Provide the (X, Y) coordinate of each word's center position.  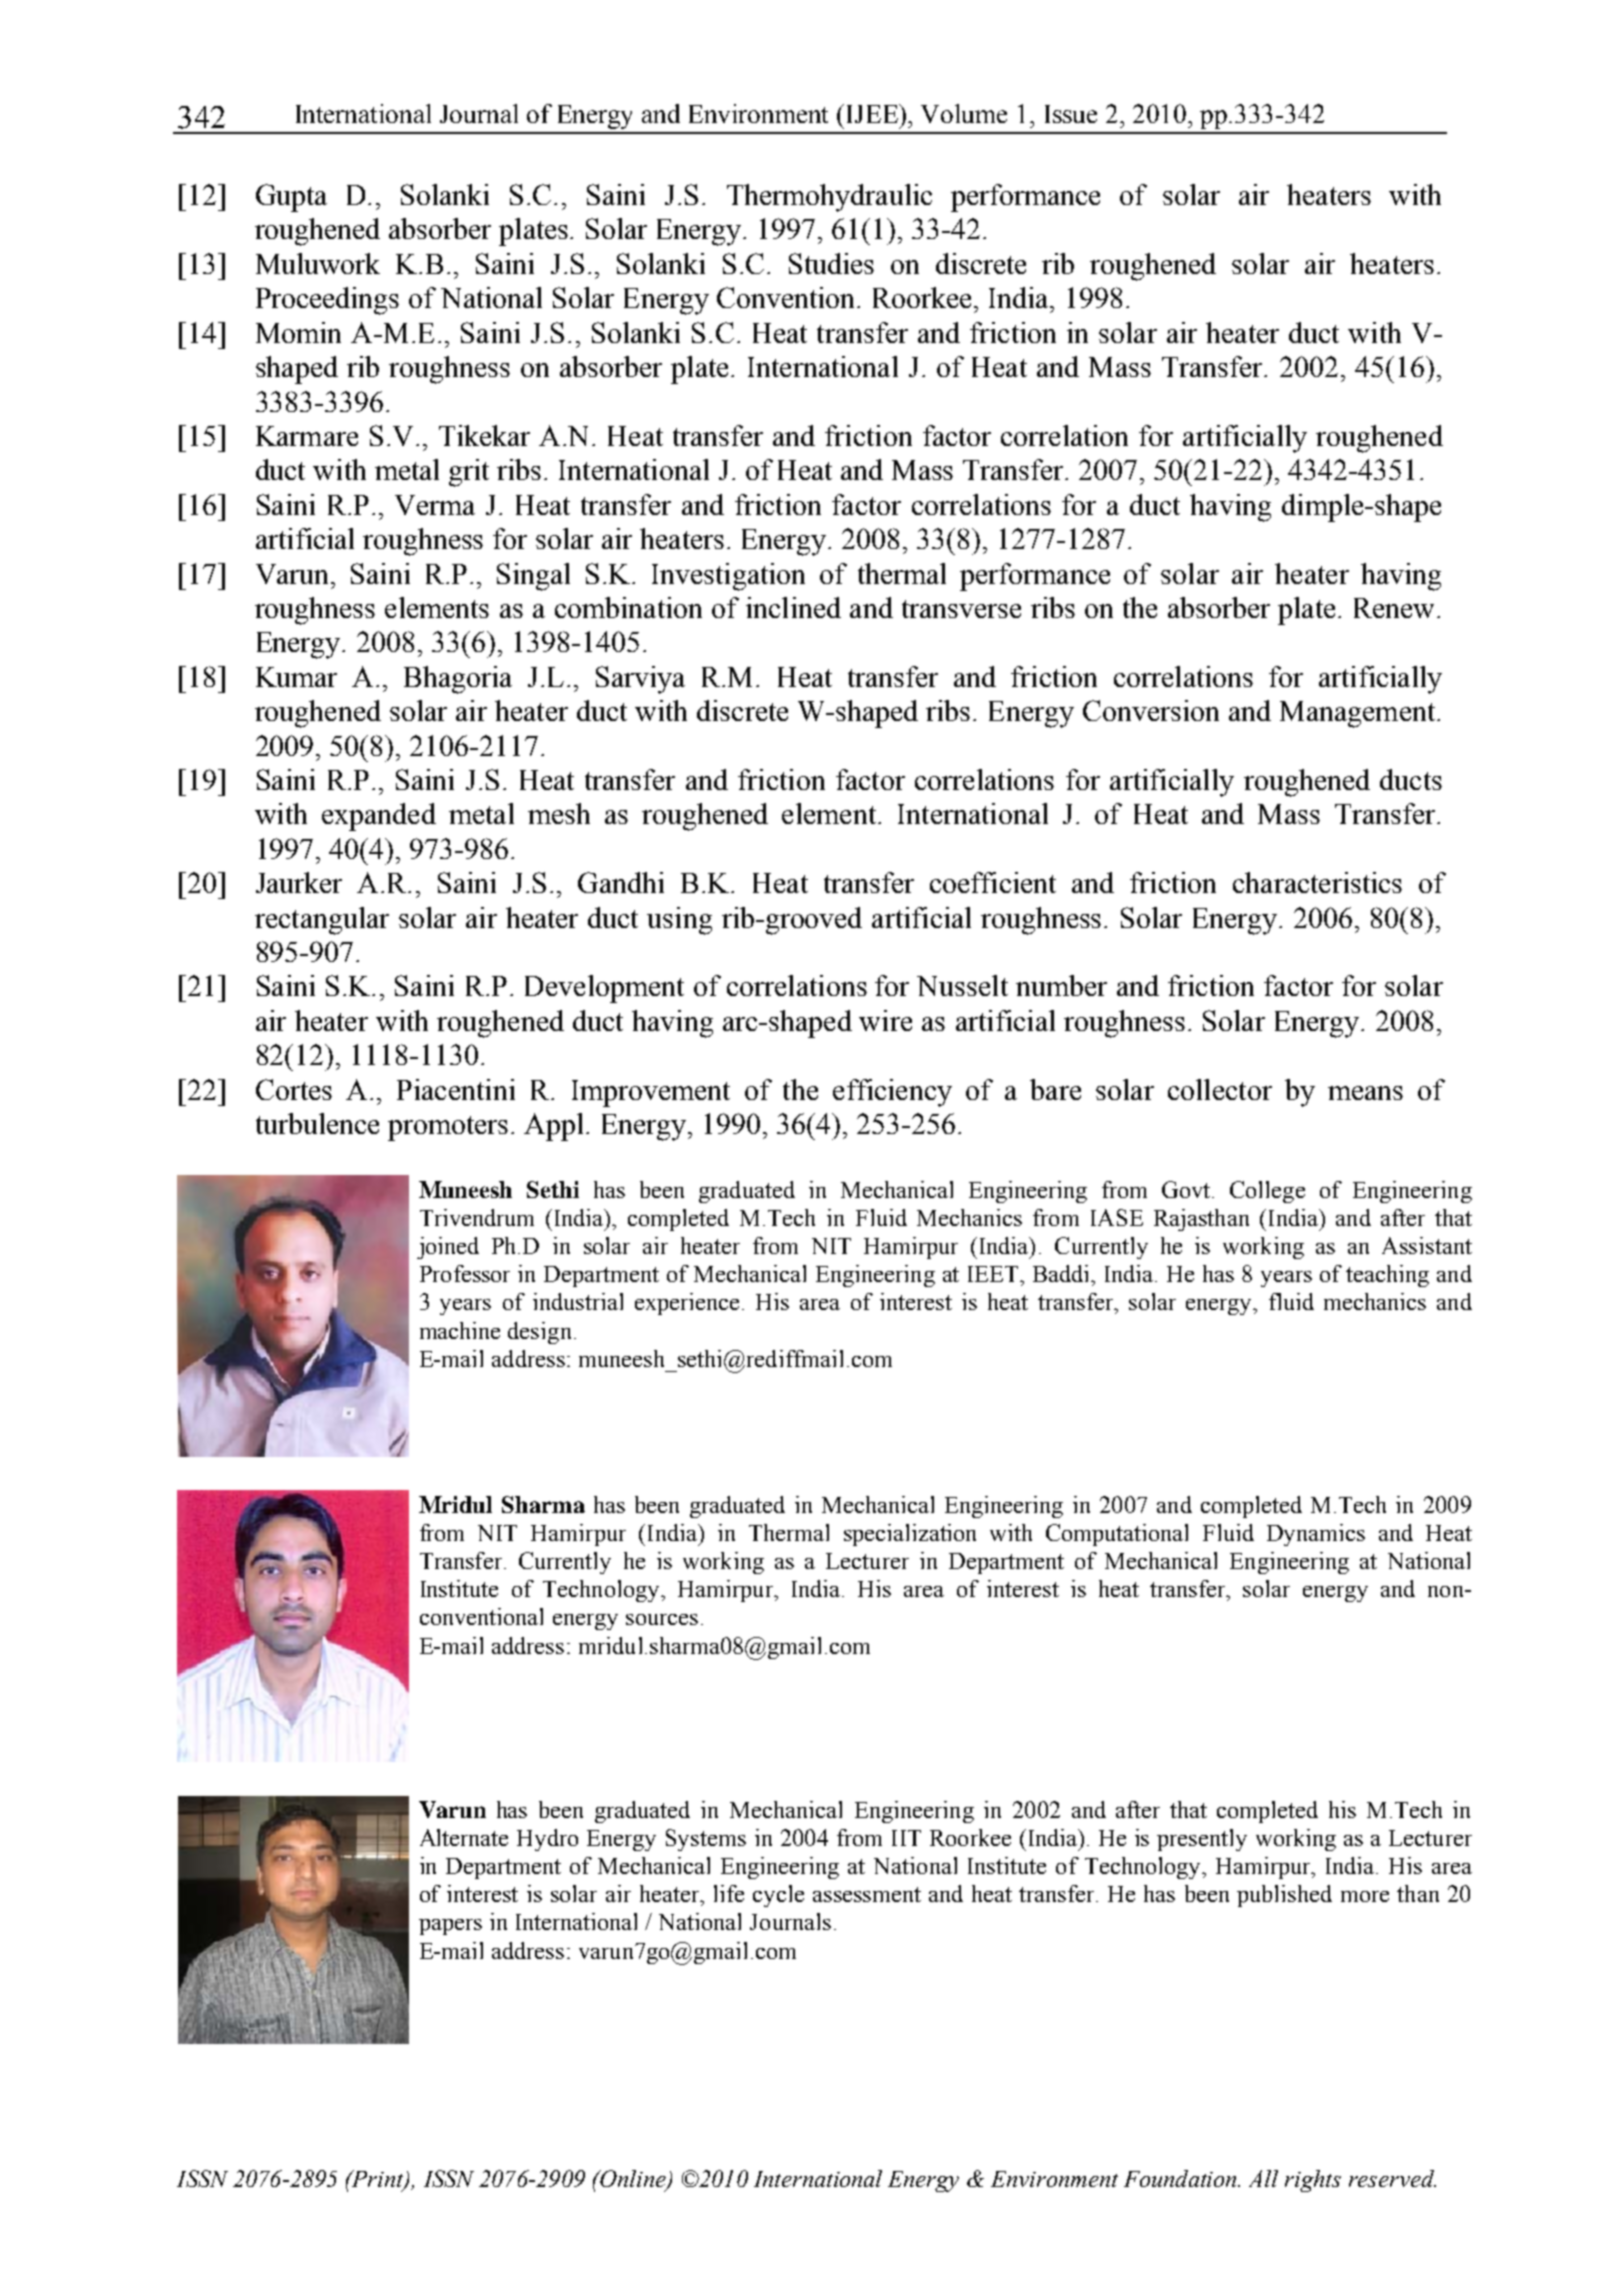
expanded (379, 817)
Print (378, 2180)
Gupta (291, 198)
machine (460, 1330)
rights (1313, 2181)
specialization (910, 1535)
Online (633, 2180)
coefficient (993, 882)
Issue (1071, 114)
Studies (831, 263)
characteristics (1317, 882)
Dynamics (1316, 1535)
